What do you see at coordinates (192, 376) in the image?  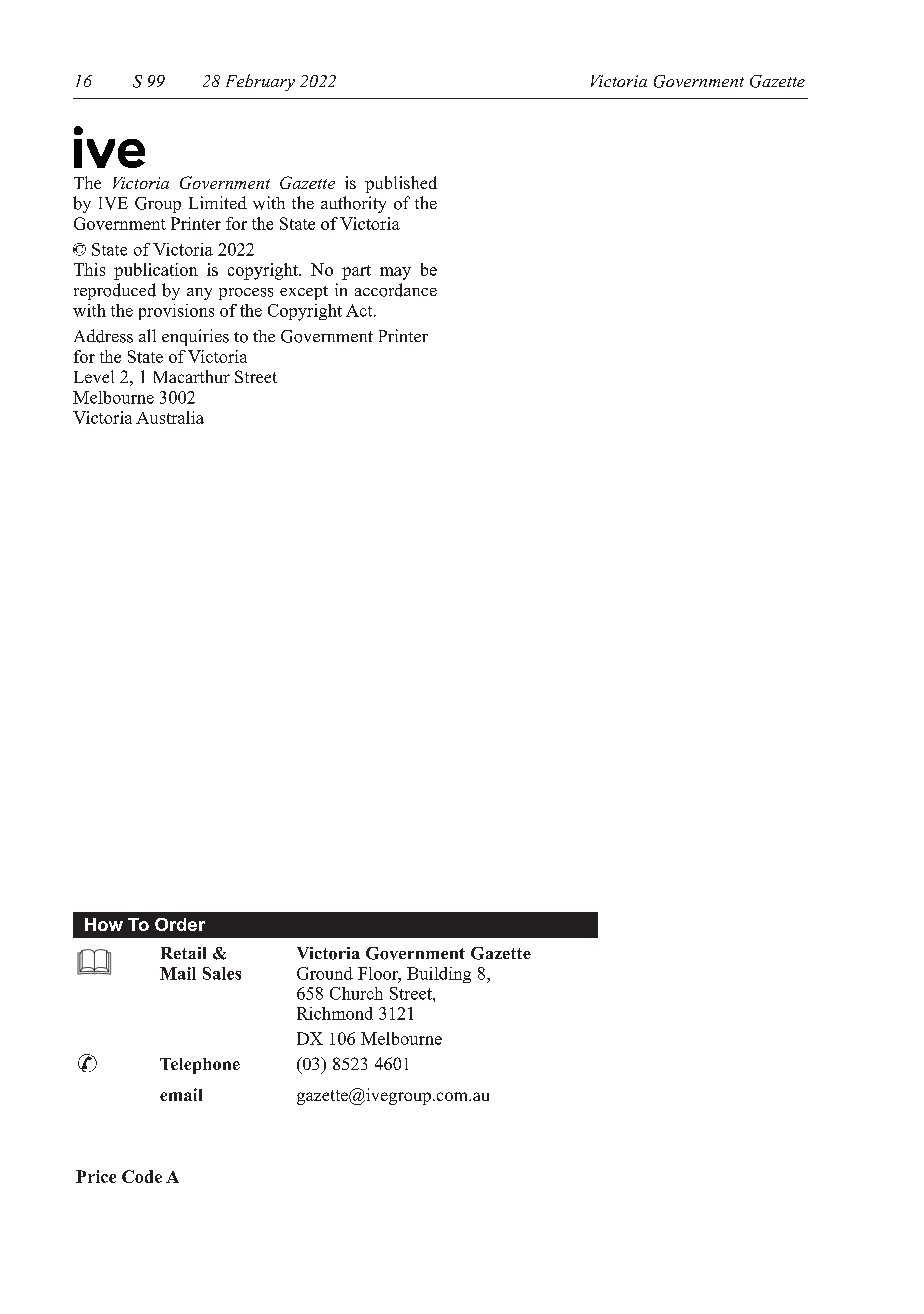 I see `Macarthur` at bounding box center [192, 376].
